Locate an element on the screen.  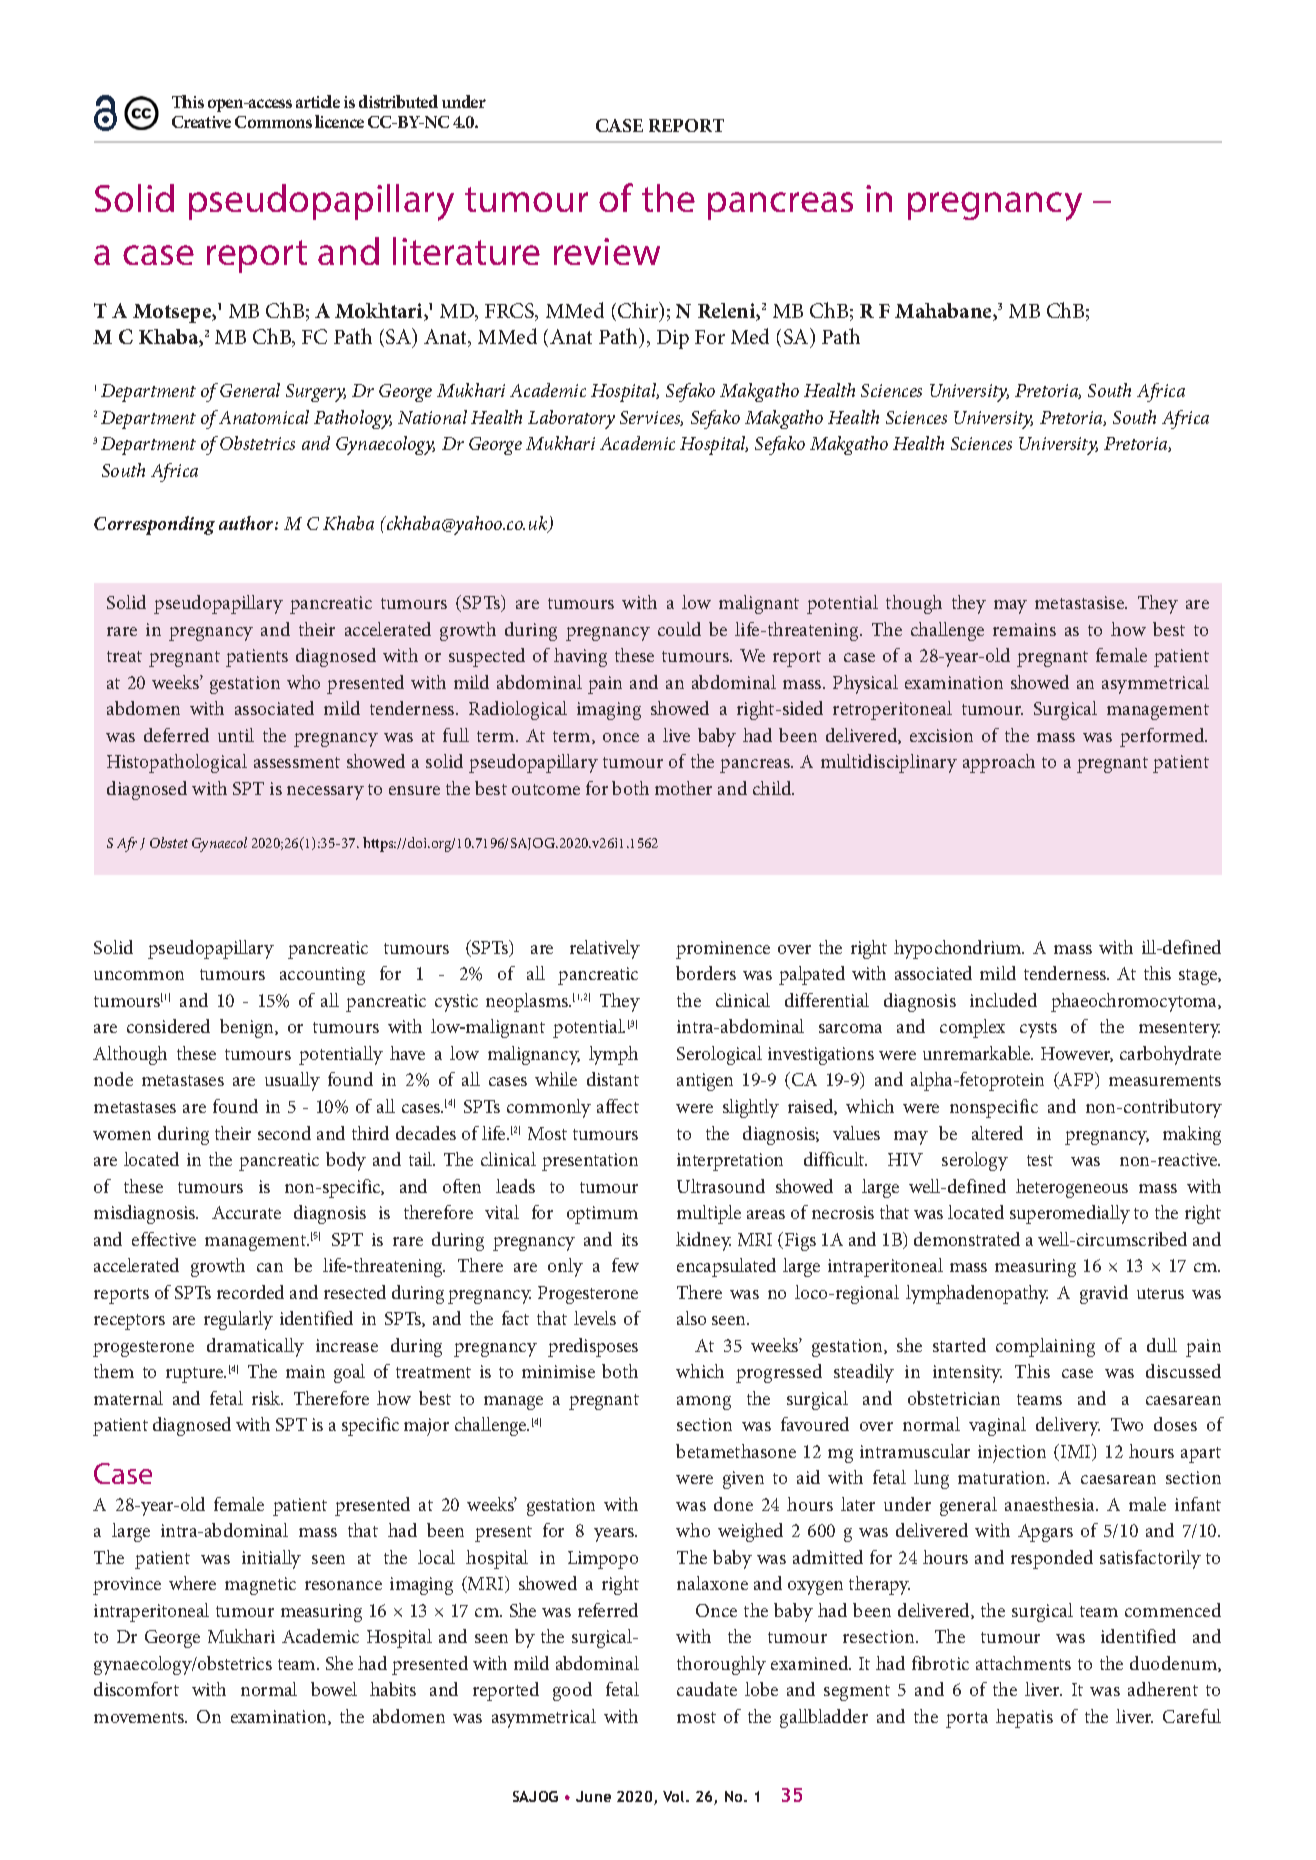
porta is located at coordinates (967, 1720).
